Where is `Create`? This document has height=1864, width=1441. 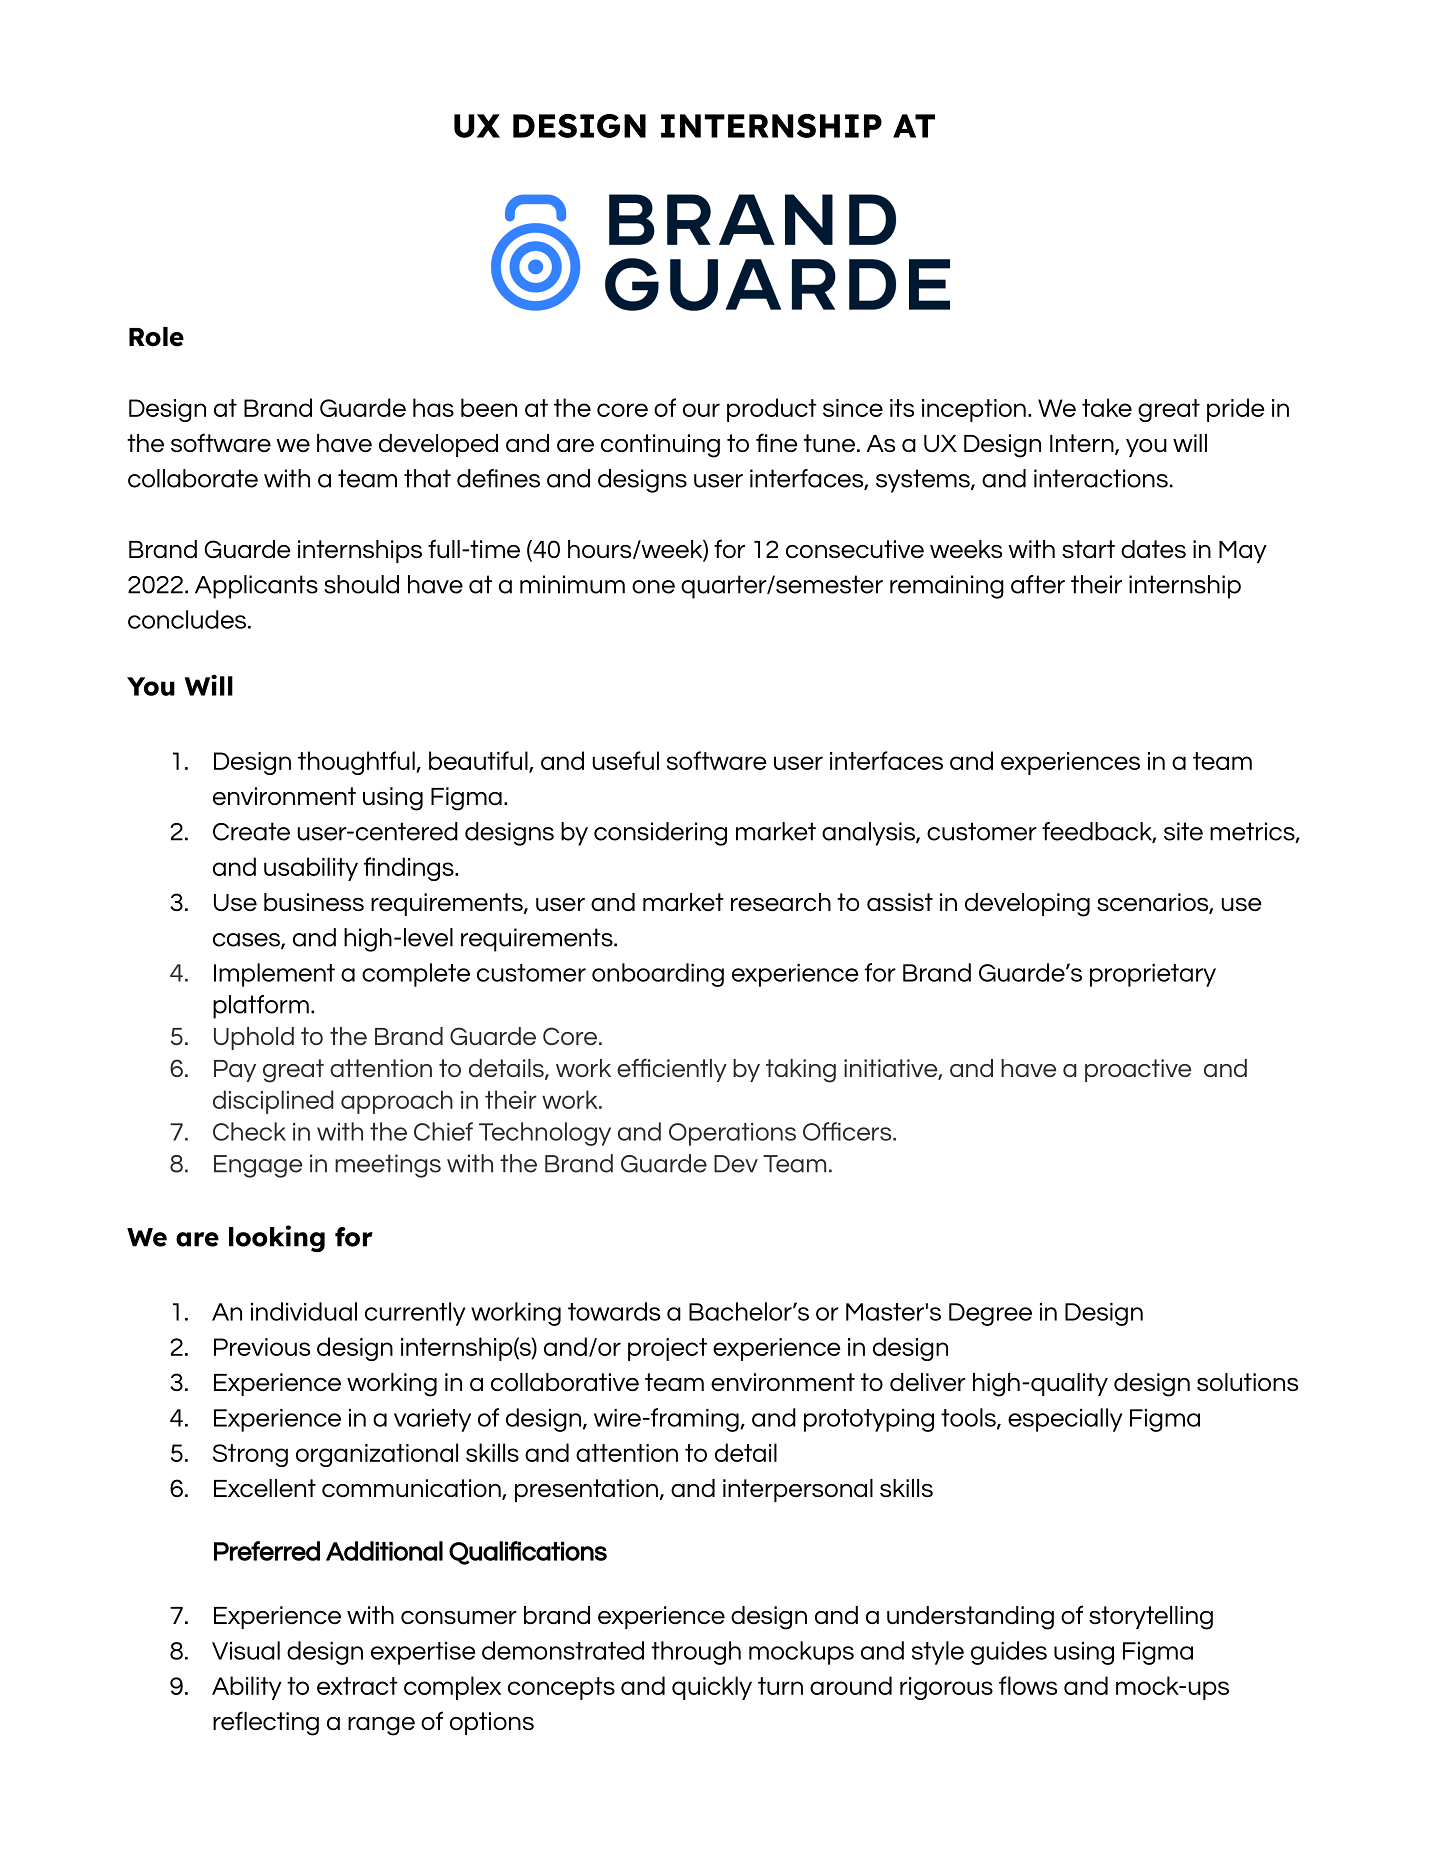 Create is located at coordinates (251, 831).
